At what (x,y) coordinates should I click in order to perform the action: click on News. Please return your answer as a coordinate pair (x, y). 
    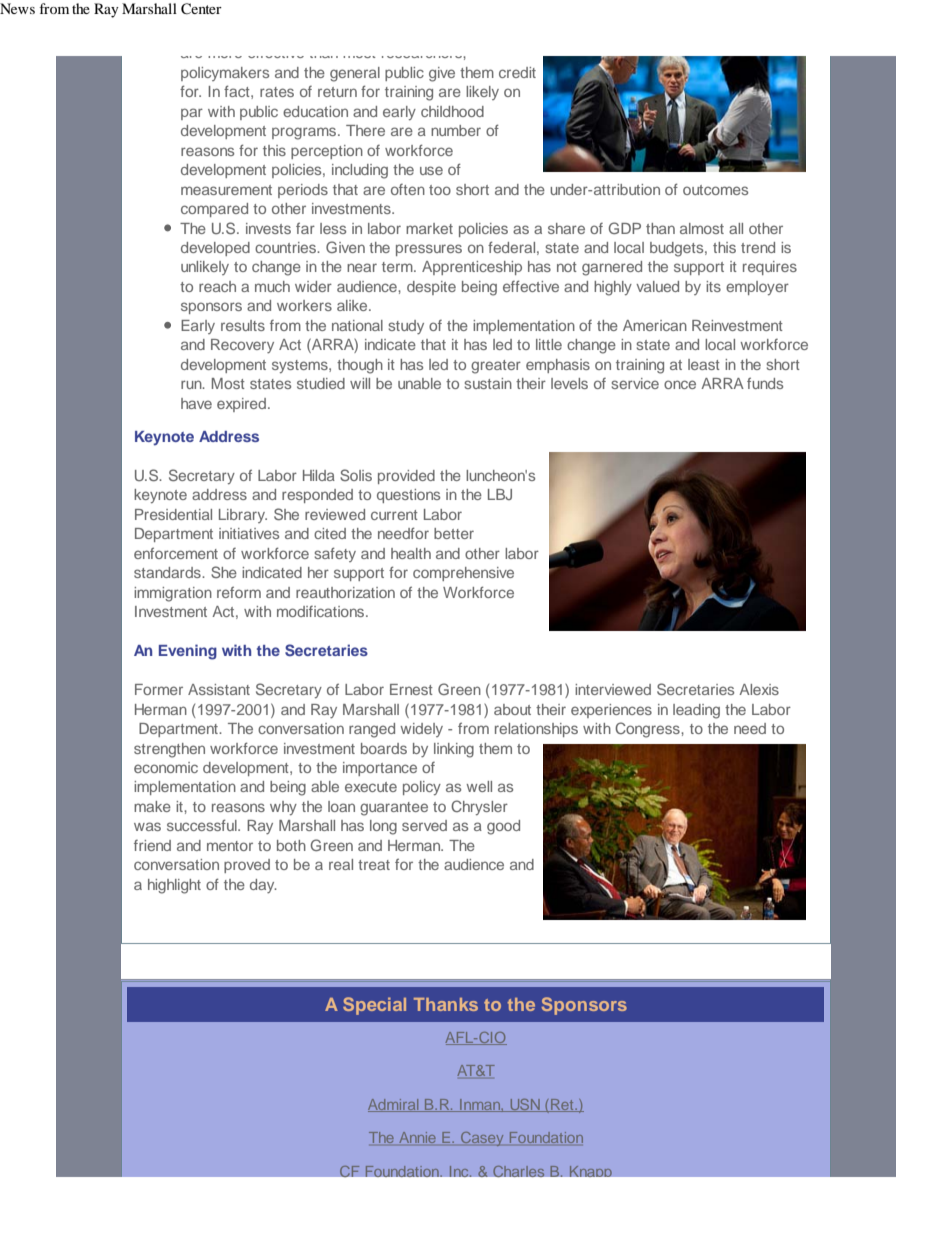
    Looking at the image, I should click on (17, 8).
